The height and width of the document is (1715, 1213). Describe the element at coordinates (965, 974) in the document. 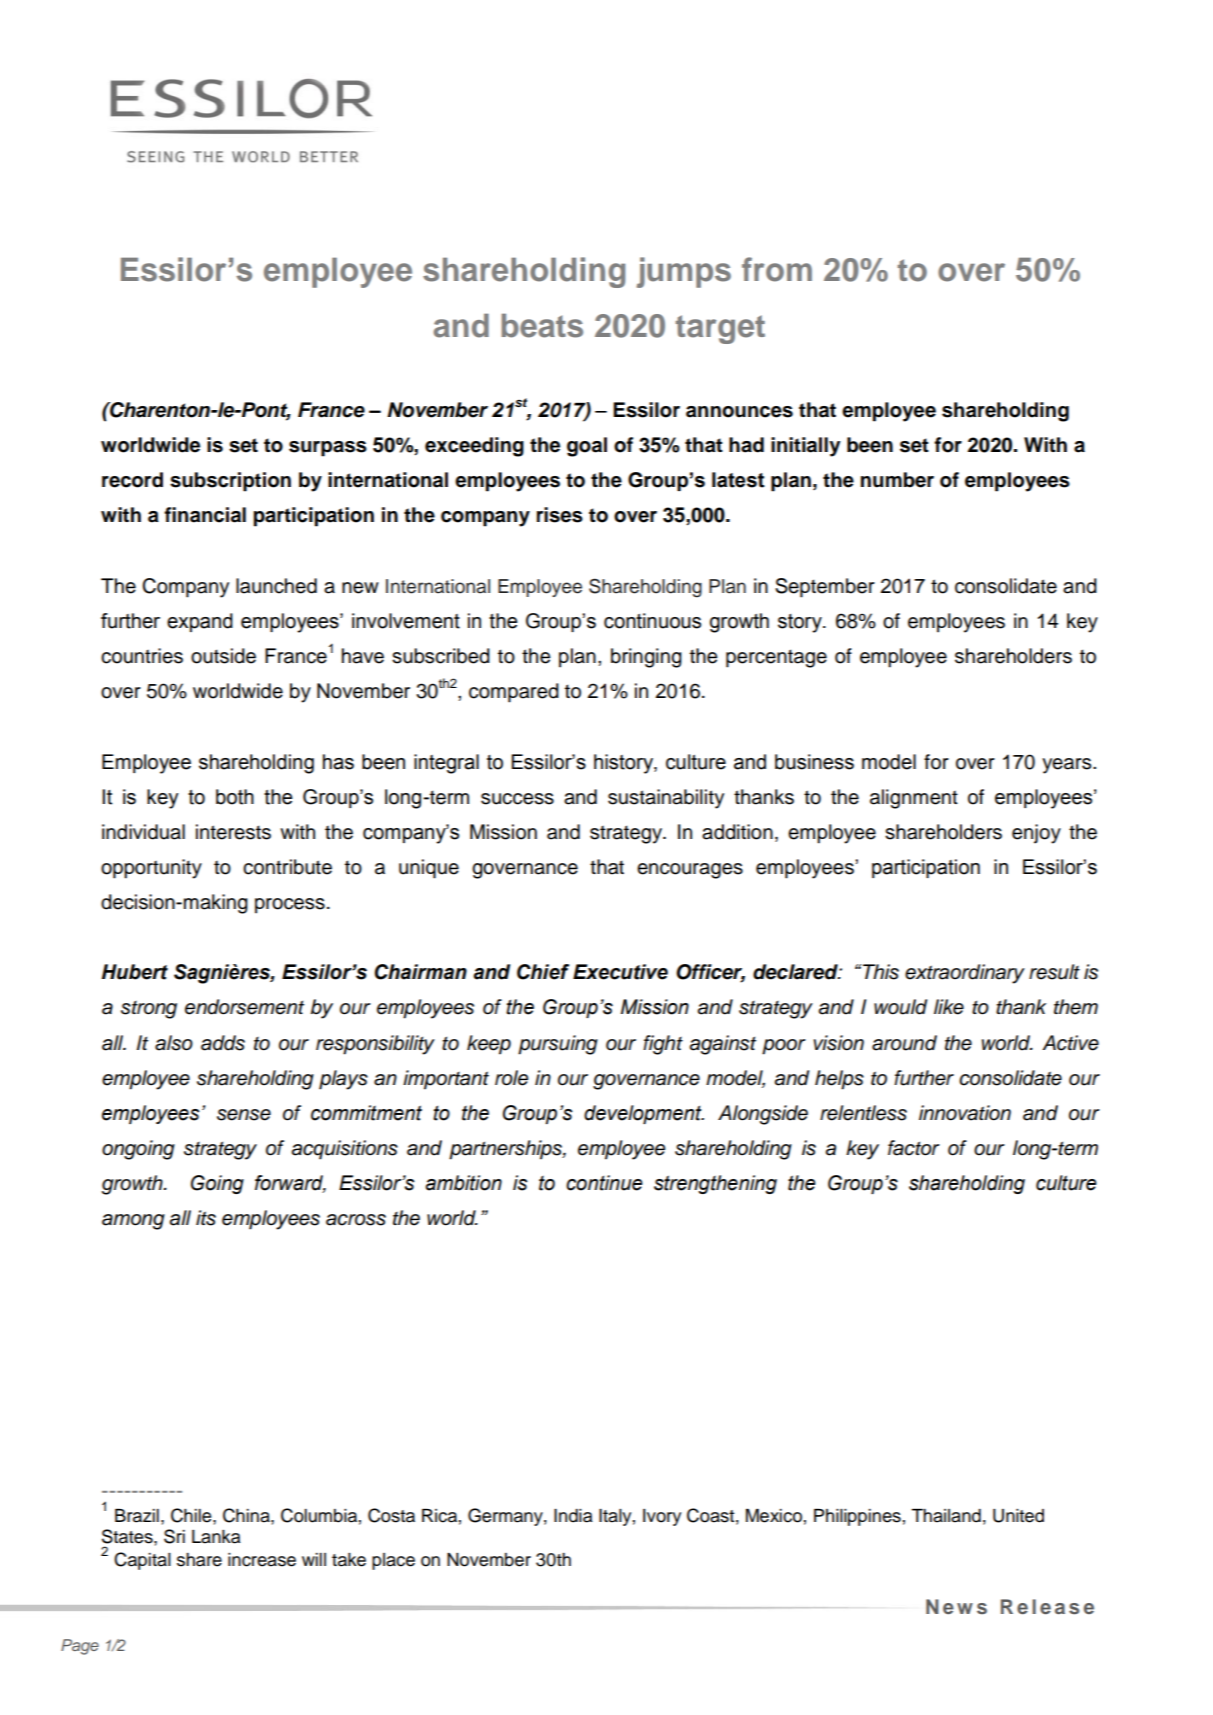

I see `extraordinary` at that location.
